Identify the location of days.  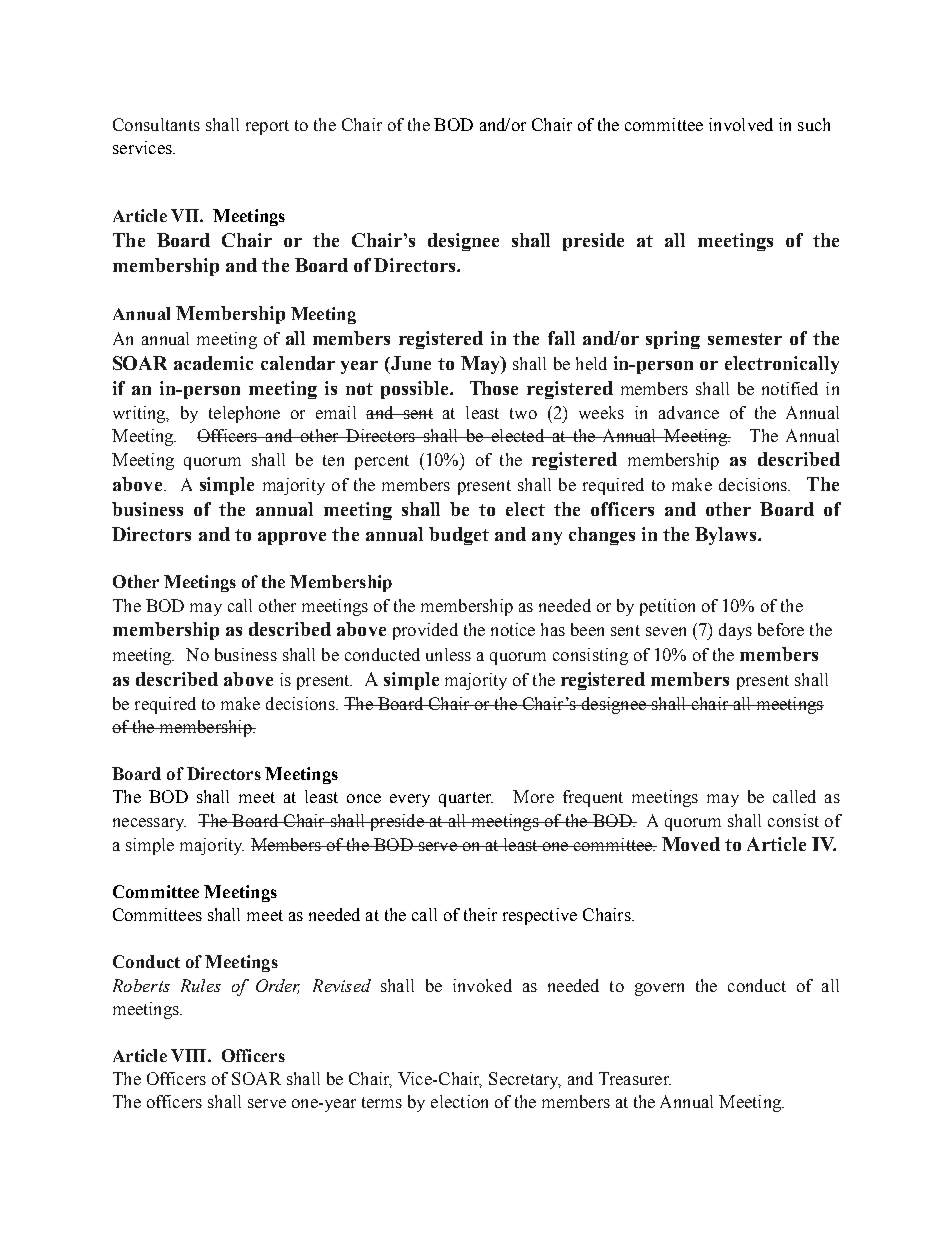
(735, 631).
